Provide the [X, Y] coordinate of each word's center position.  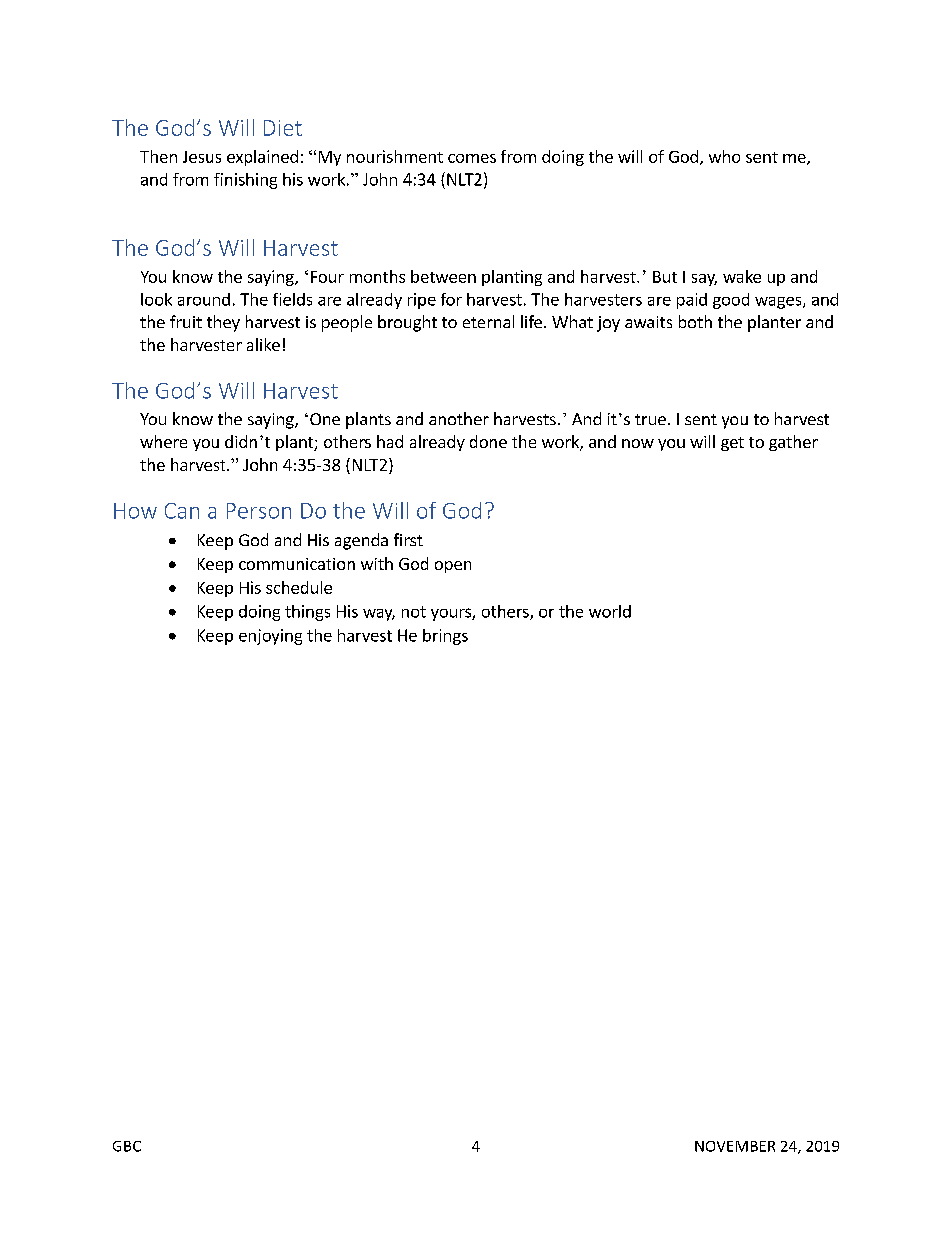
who [724, 156]
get [732, 444]
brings [445, 637]
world [610, 611]
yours [452, 614]
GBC [127, 1146]
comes [472, 158]
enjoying [270, 637]
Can [182, 511]
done [488, 441]
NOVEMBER [735, 1146]
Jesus [202, 157]
